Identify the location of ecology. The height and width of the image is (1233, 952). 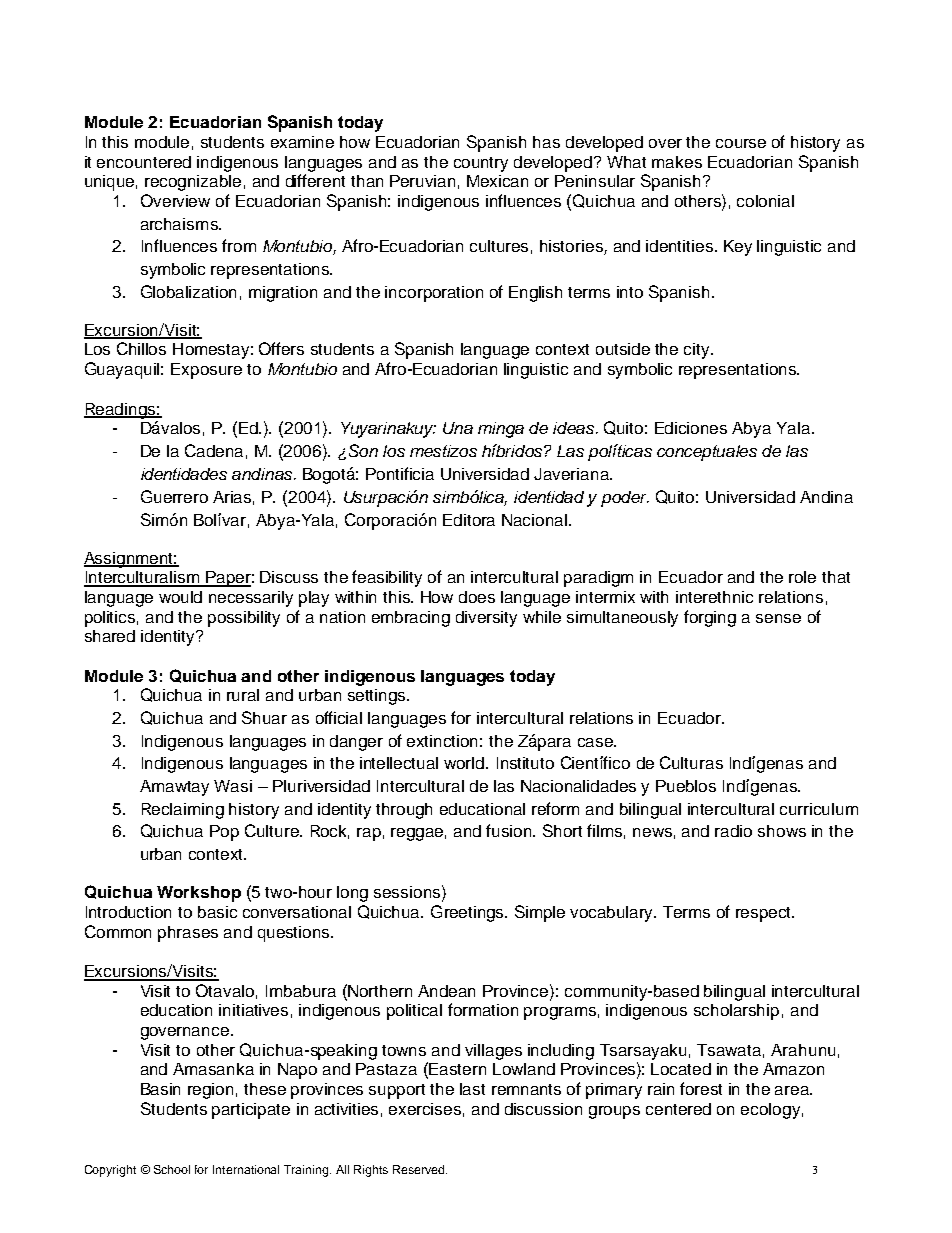
(770, 1111).
